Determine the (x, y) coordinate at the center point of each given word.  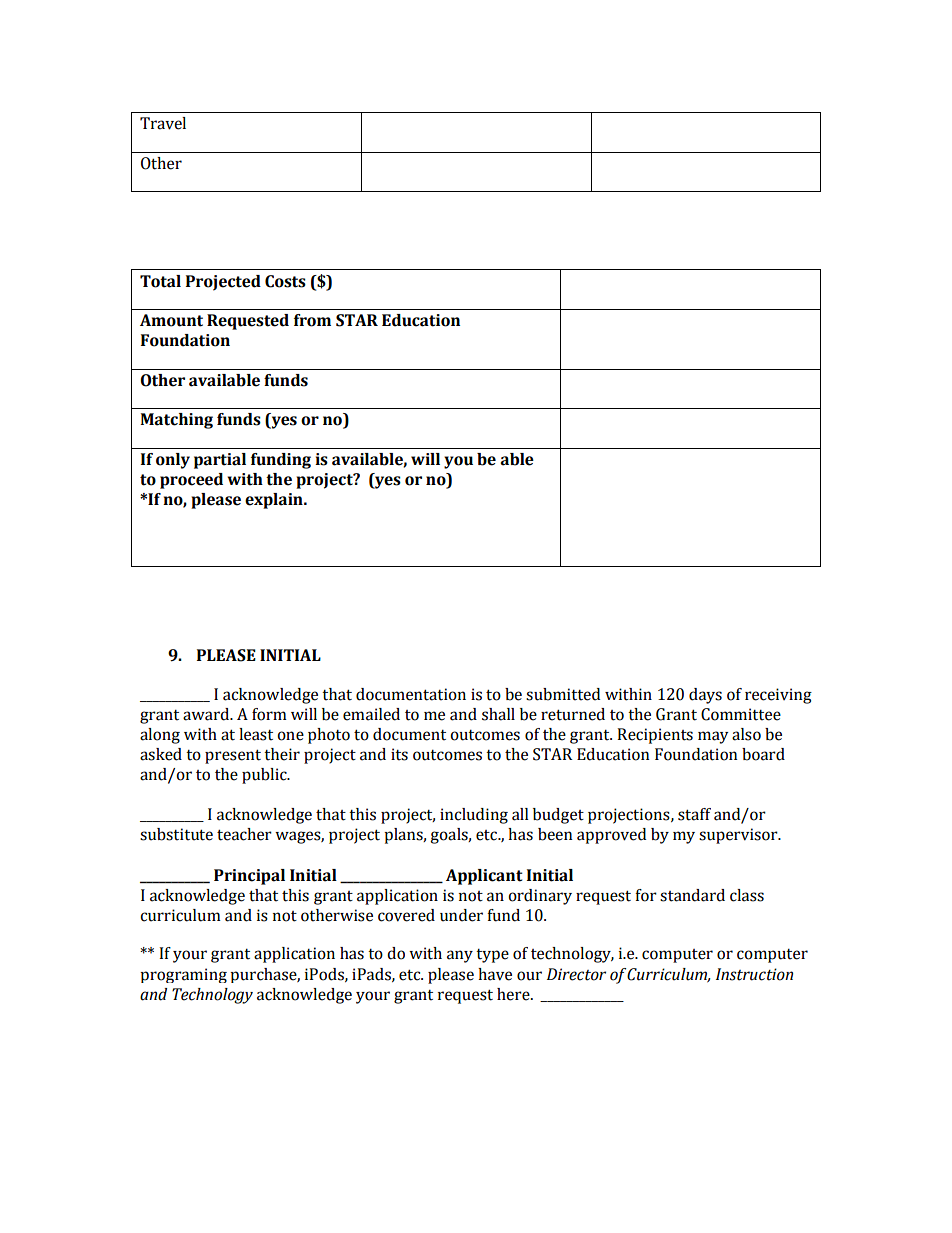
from (312, 320)
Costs (285, 281)
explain (275, 501)
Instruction (754, 974)
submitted (563, 694)
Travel (163, 123)
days (705, 696)
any (460, 956)
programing (183, 975)
